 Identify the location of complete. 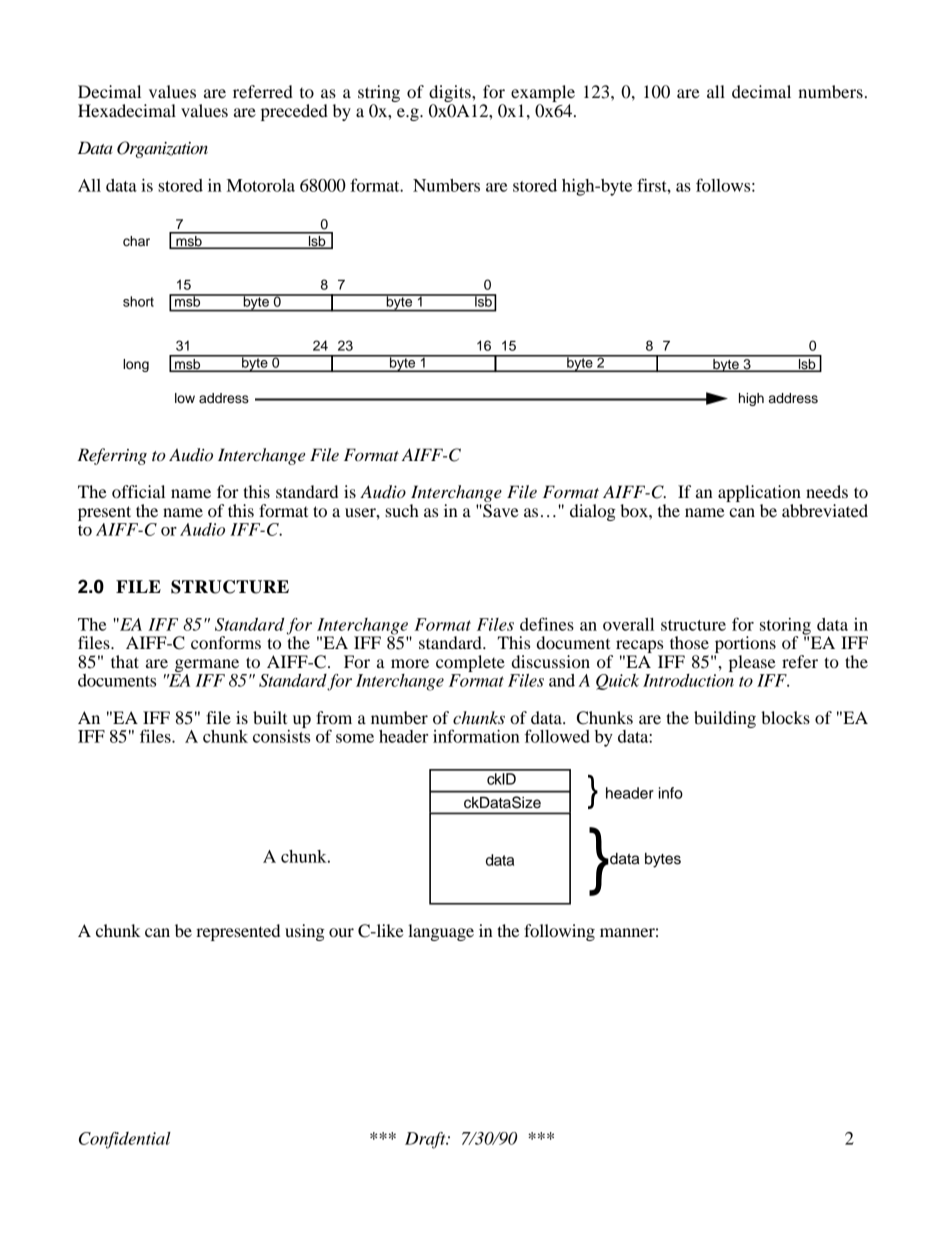
(470, 663).
